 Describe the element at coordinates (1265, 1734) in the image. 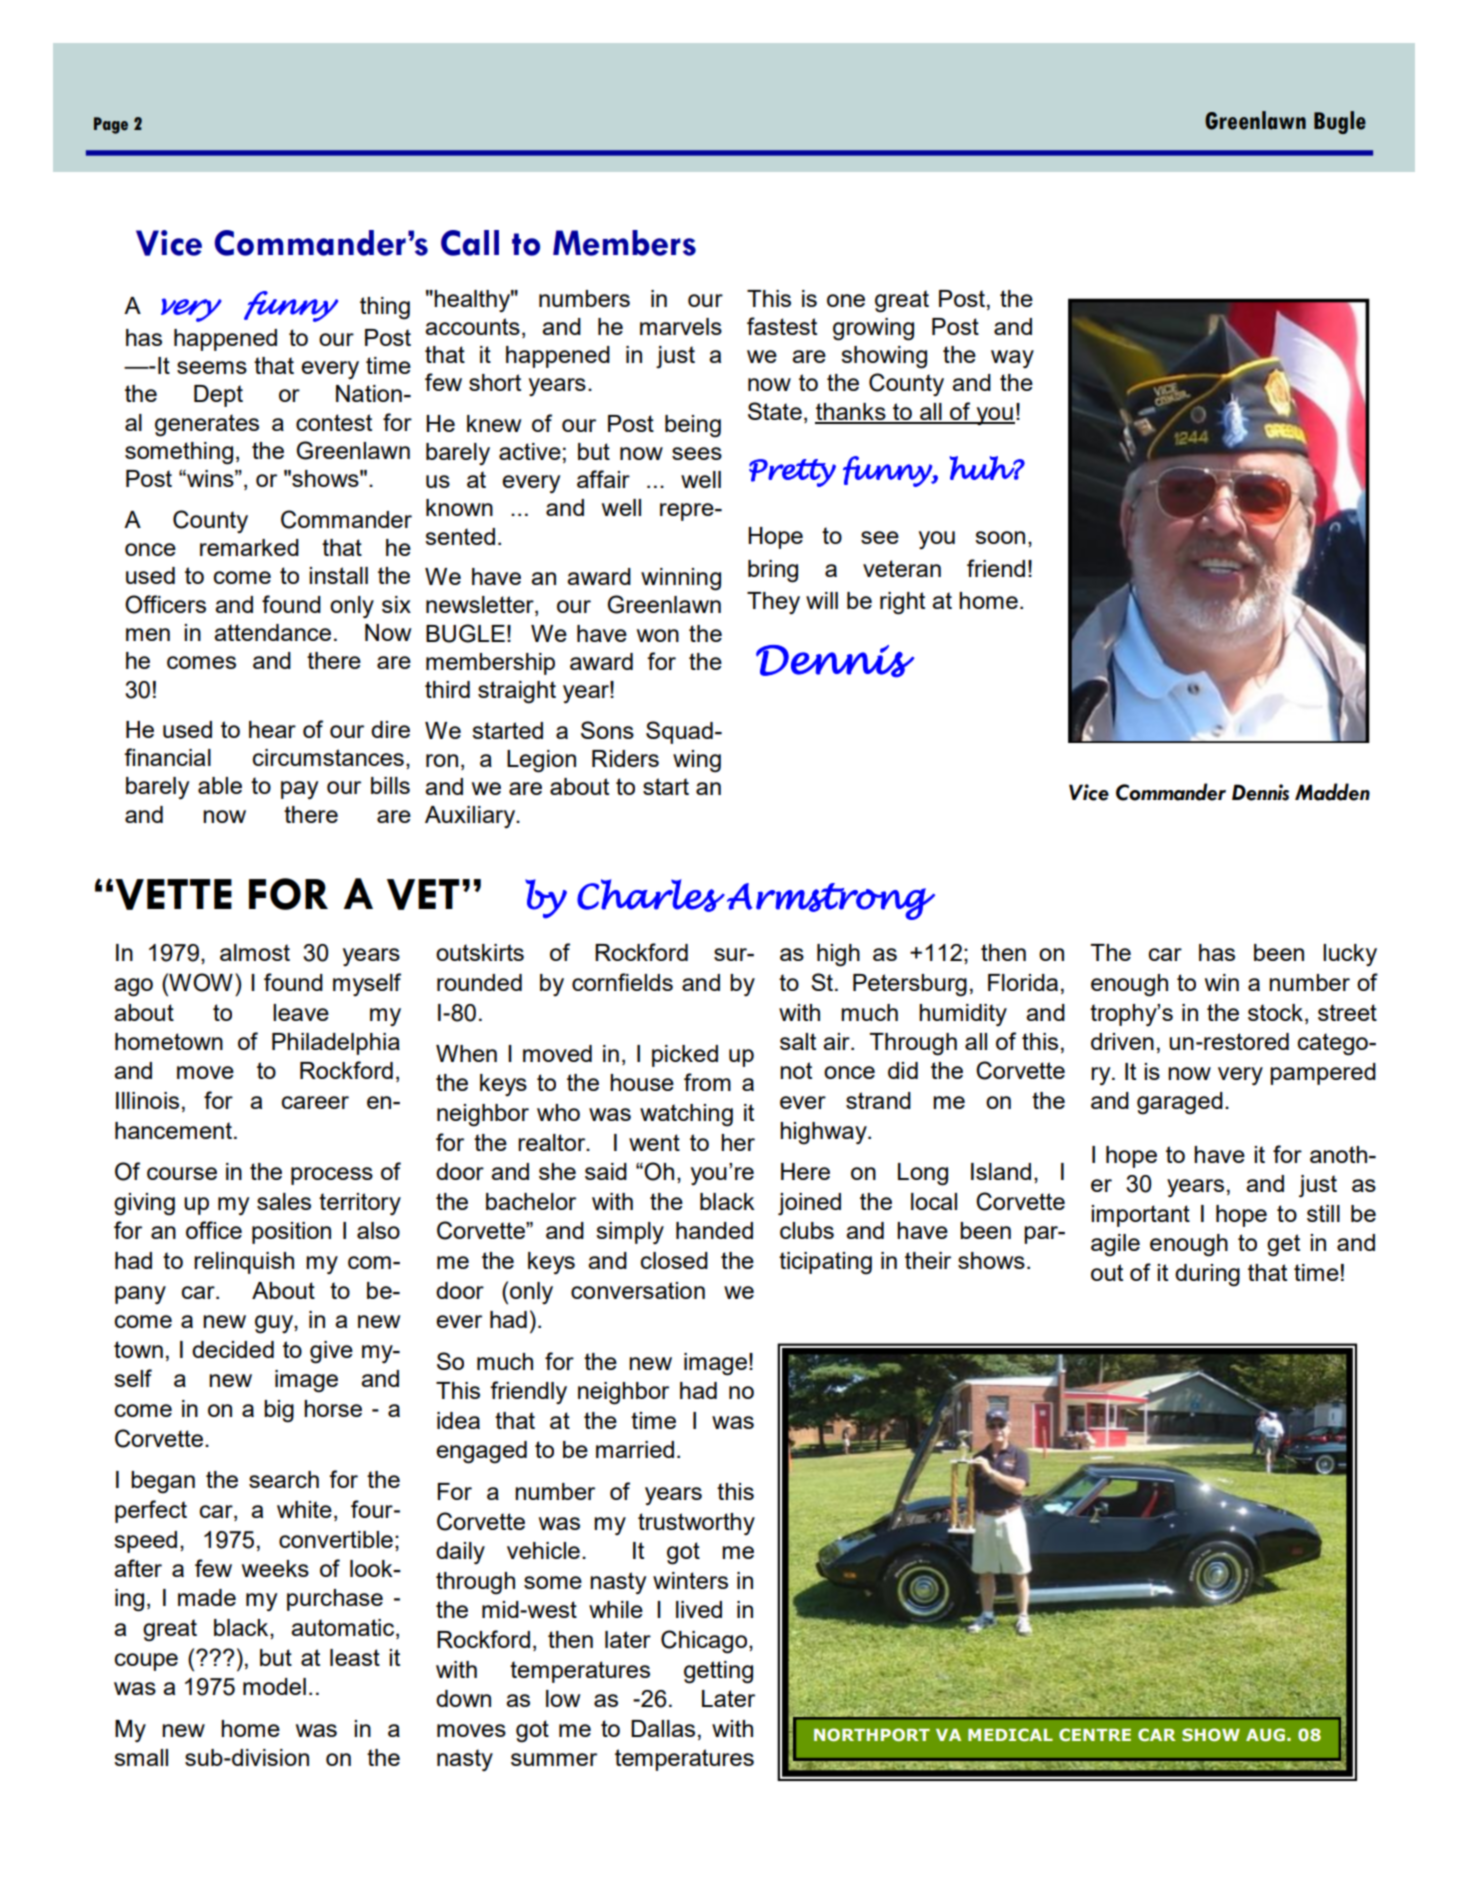

I see `AUG` at that location.
